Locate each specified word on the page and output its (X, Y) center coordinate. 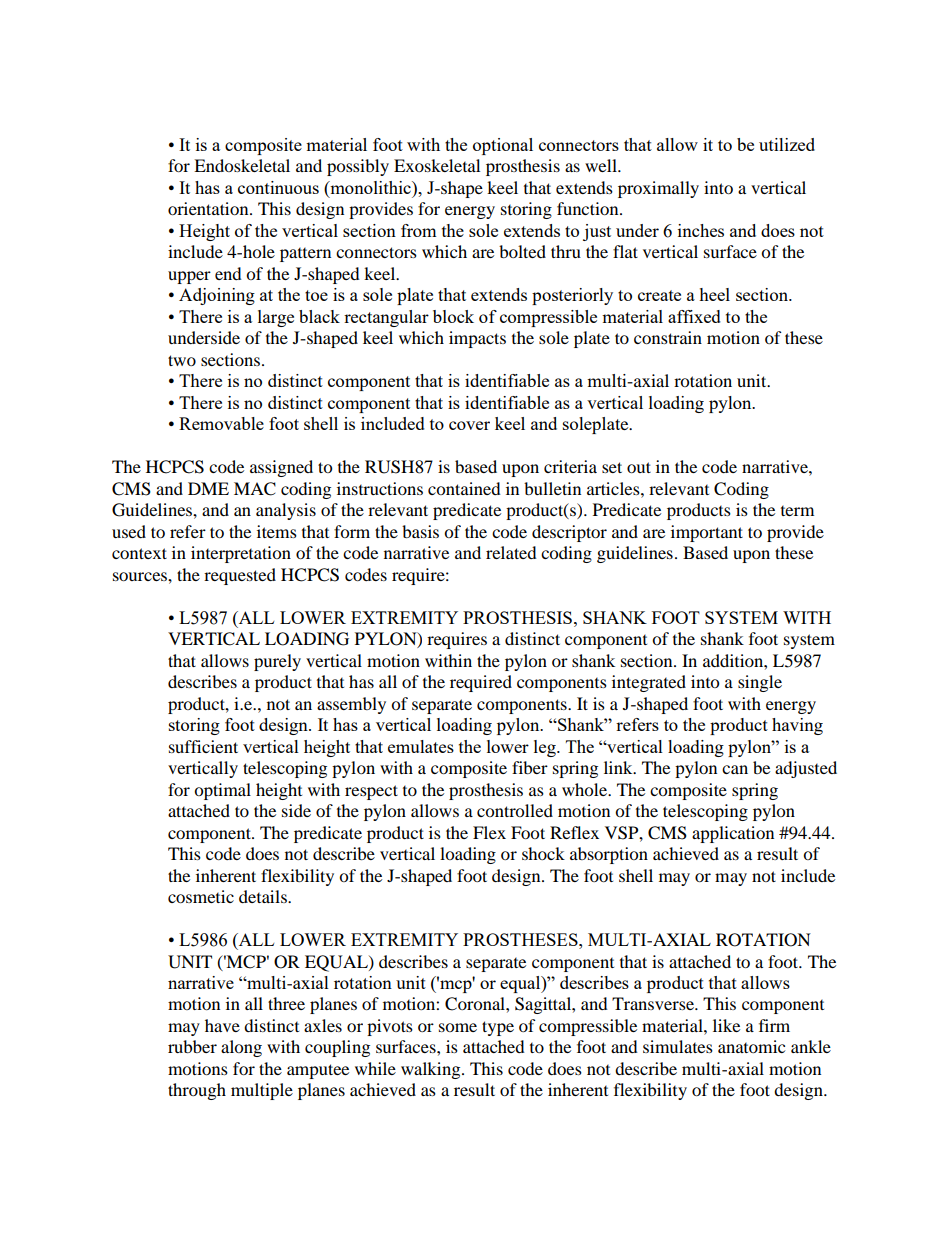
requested (240, 576)
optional (503, 146)
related (511, 552)
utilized (787, 144)
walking (432, 1070)
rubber (192, 1046)
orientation (209, 208)
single (760, 683)
